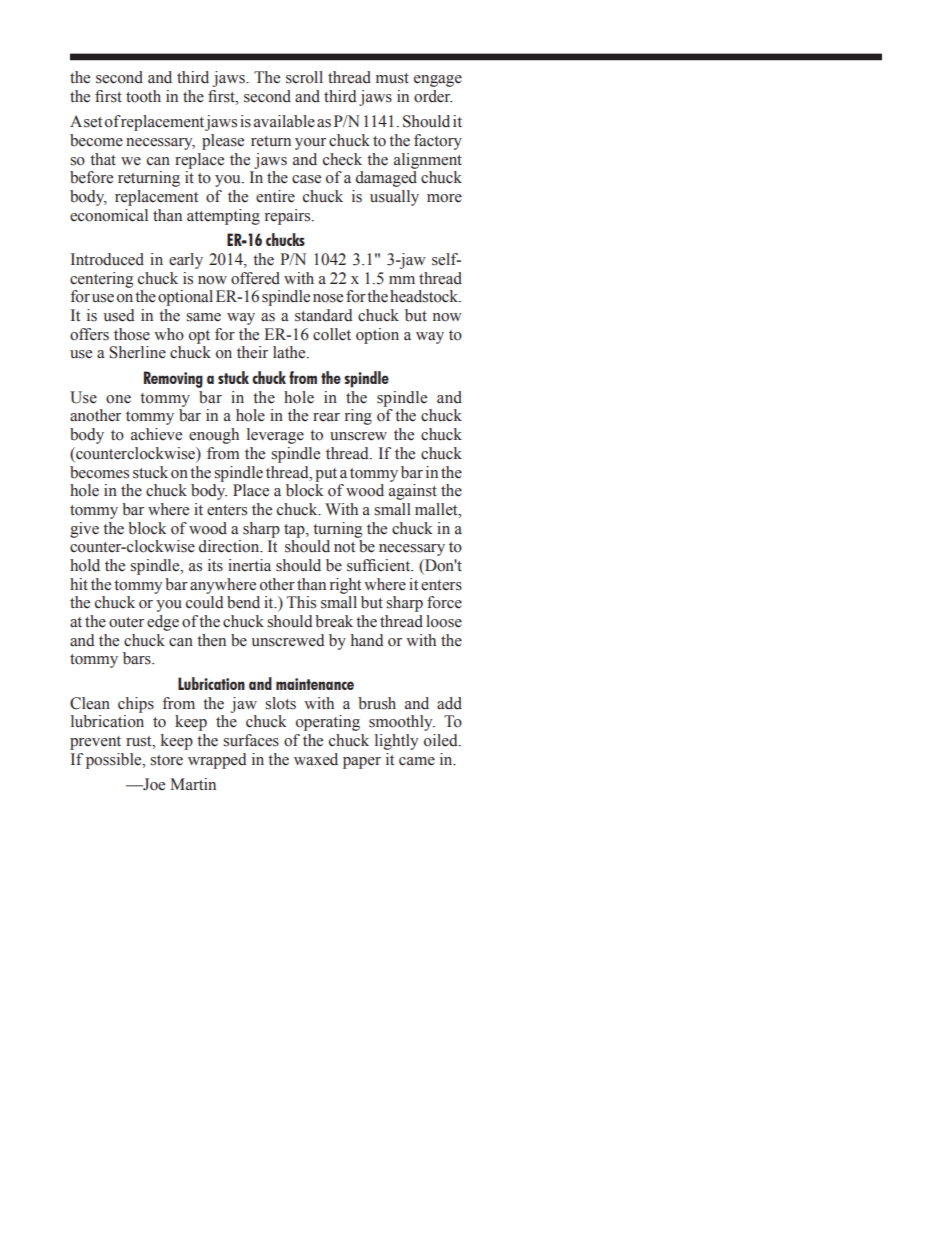 Image resolution: width=952 pixels, height=1233 pixels. I want to click on headstock, so click(425, 296).
